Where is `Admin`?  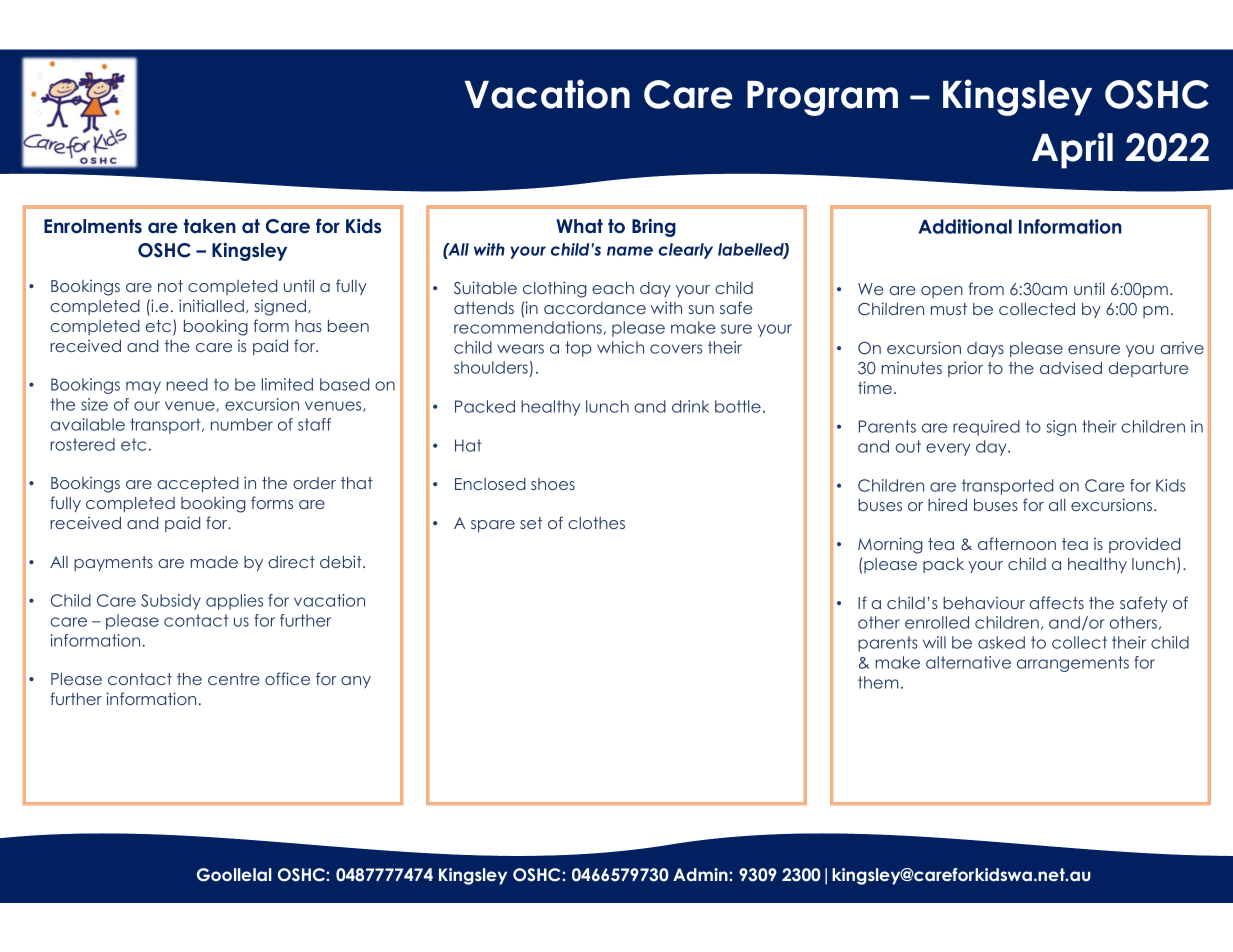
Admin is located at coordinates (701, 874).
